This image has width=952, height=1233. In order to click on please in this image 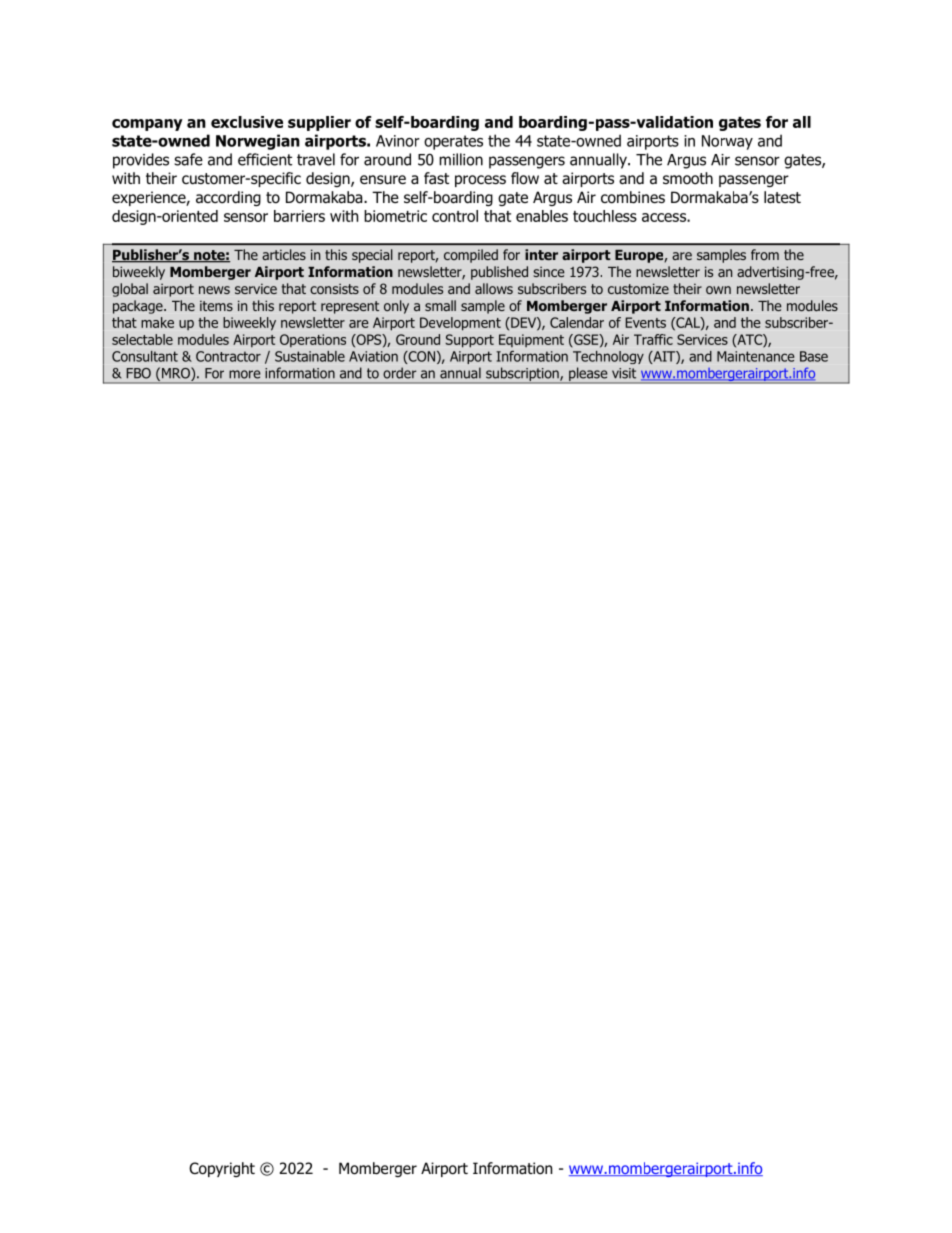, I will do `click(588, 375)`.
